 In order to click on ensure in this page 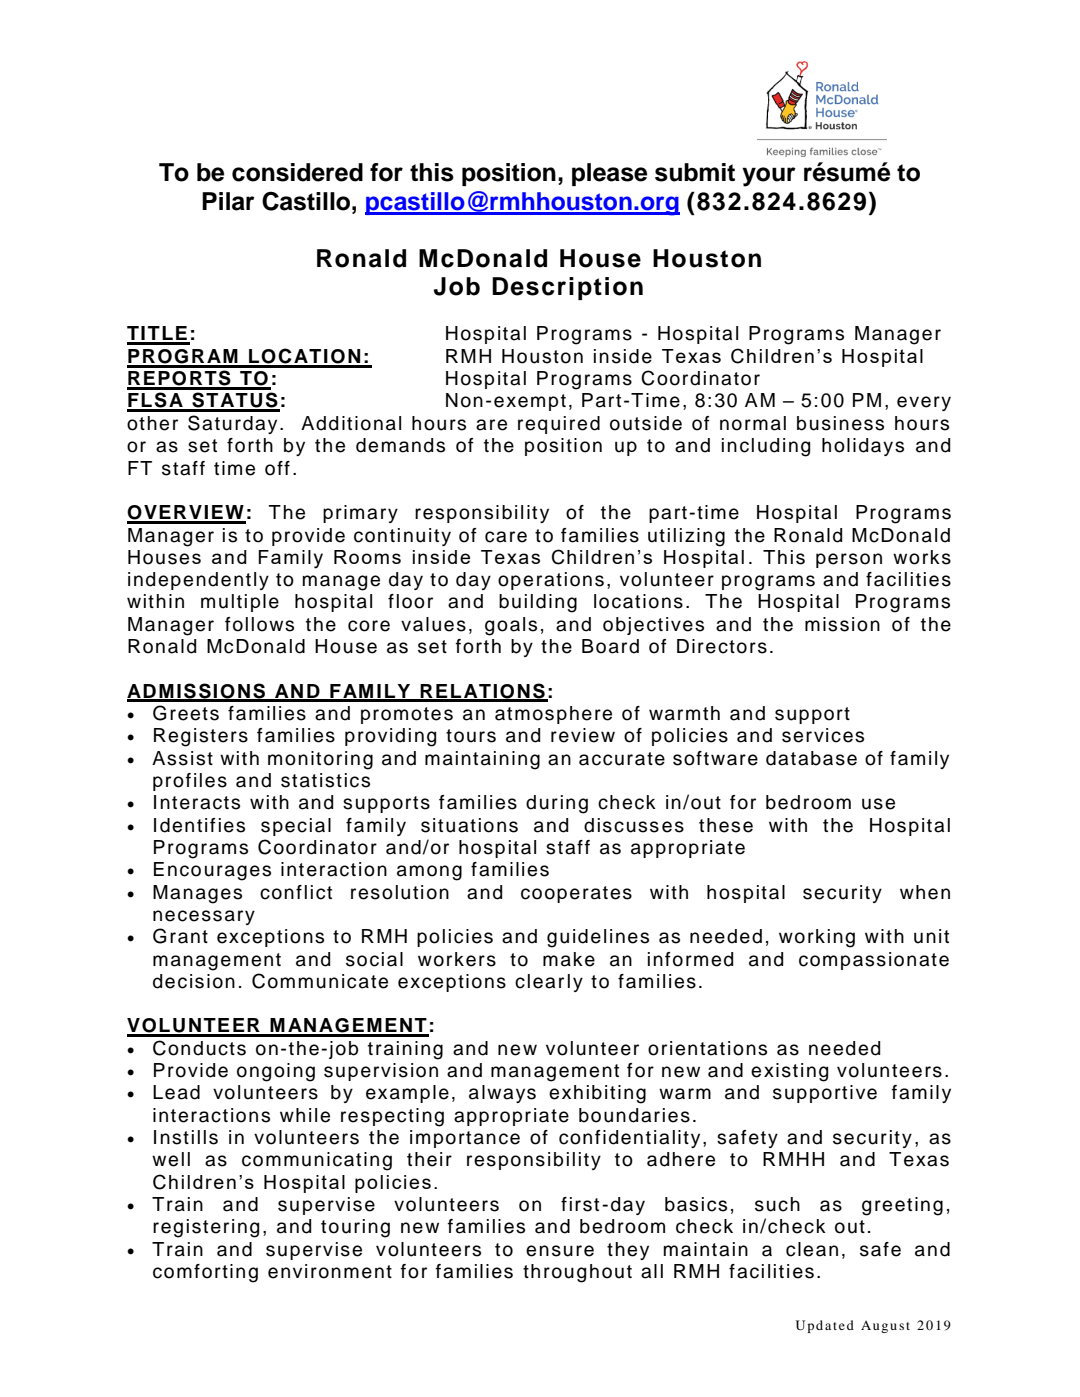, I will do `click(560, 1251)`.
